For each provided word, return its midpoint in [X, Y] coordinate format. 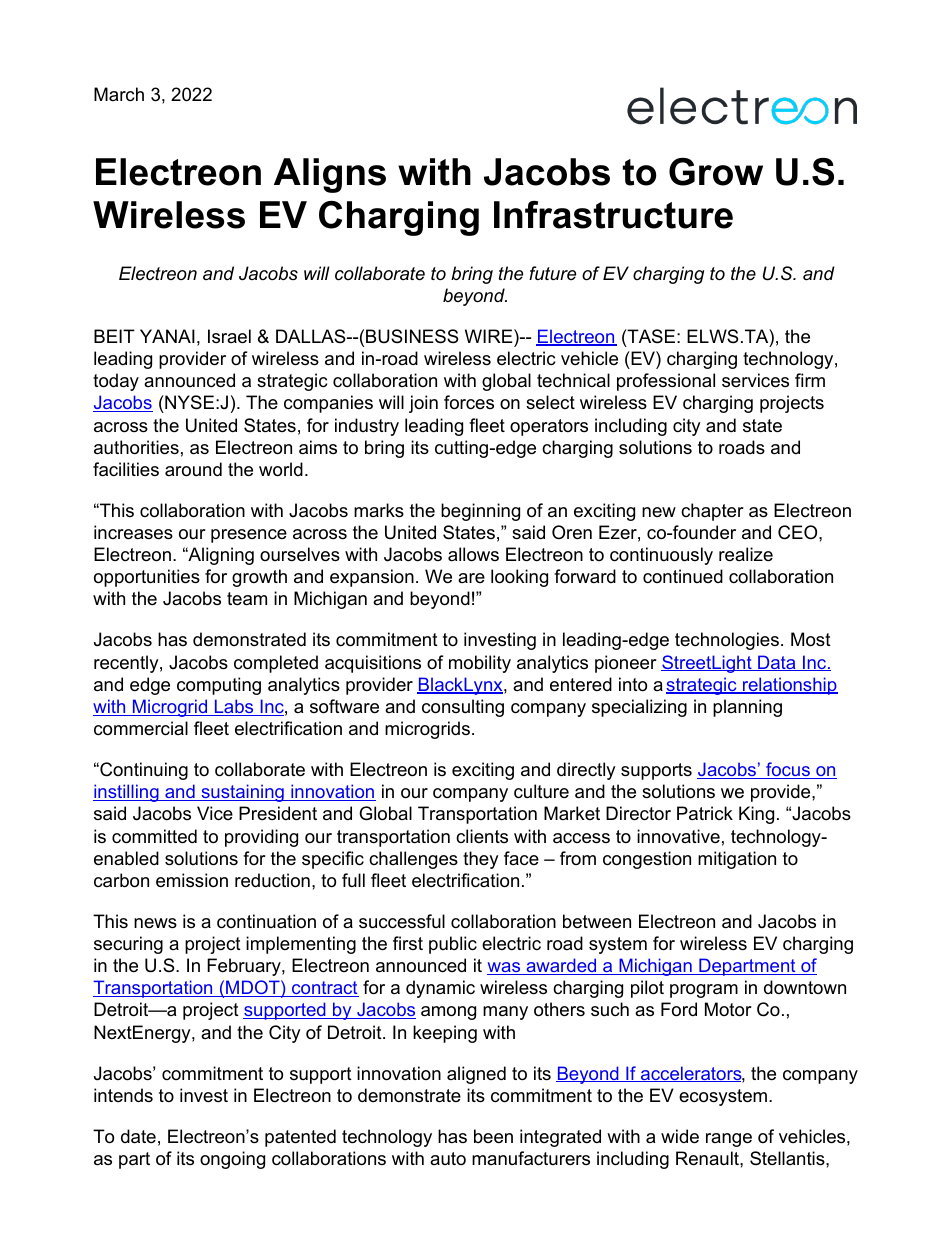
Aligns [330, 175]
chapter [712, 512]
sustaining [242, 793]
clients [482, 836]
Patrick [705, 813]
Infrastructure [613, 215]
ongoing [232, 1160]
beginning [480, 512]
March [119, 94]
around [193, 469]
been [493, 1136]
